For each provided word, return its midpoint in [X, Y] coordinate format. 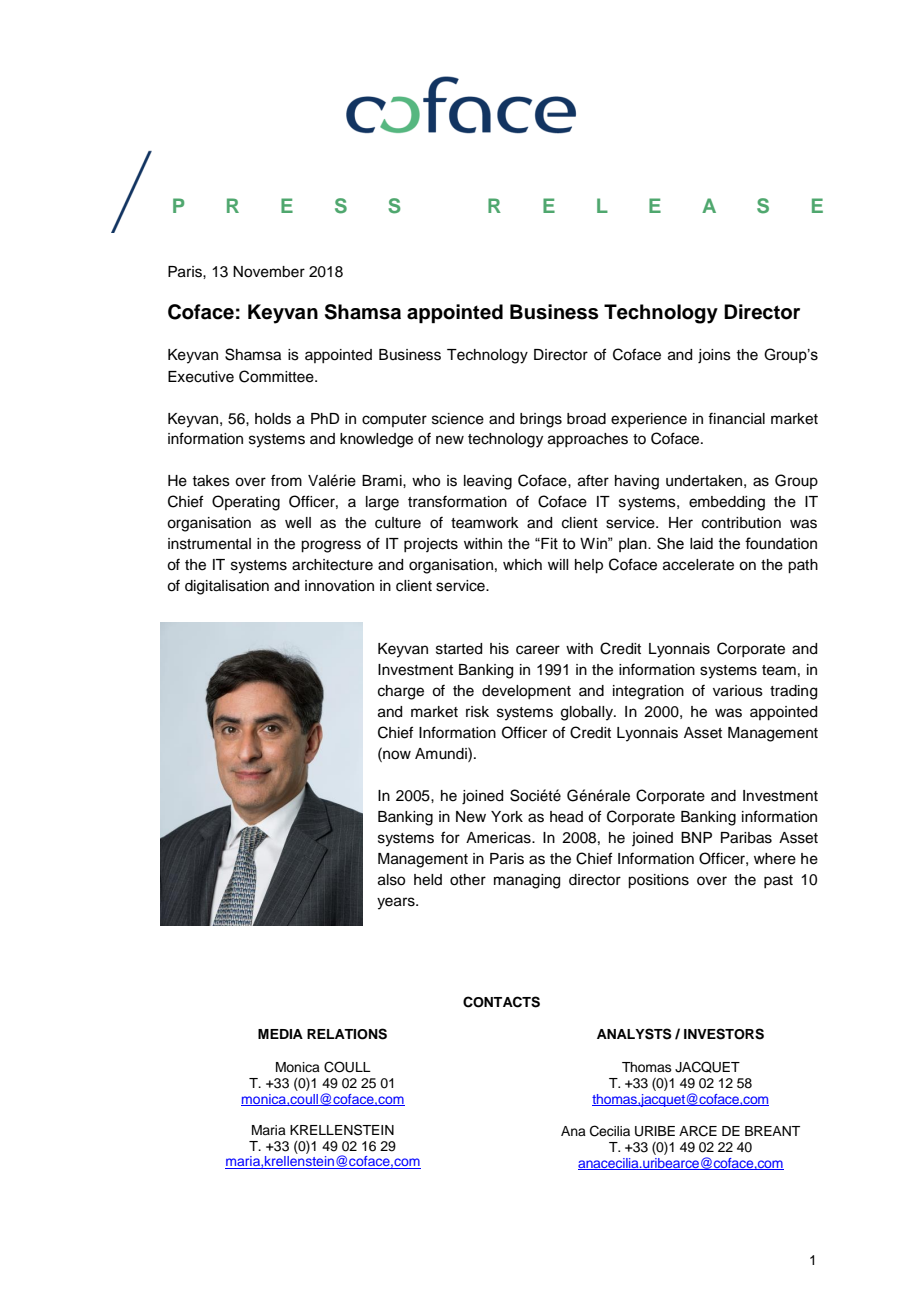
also [391, 880]
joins [714, 356]
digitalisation [227, 587]
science [458, 419]
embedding [727, 503]
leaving [488, 482]
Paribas [746, 838]
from [286, 480]
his [499, 649]
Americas [499, 838]
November [269, 272]
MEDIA [280, 1034]
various [738, 691]
